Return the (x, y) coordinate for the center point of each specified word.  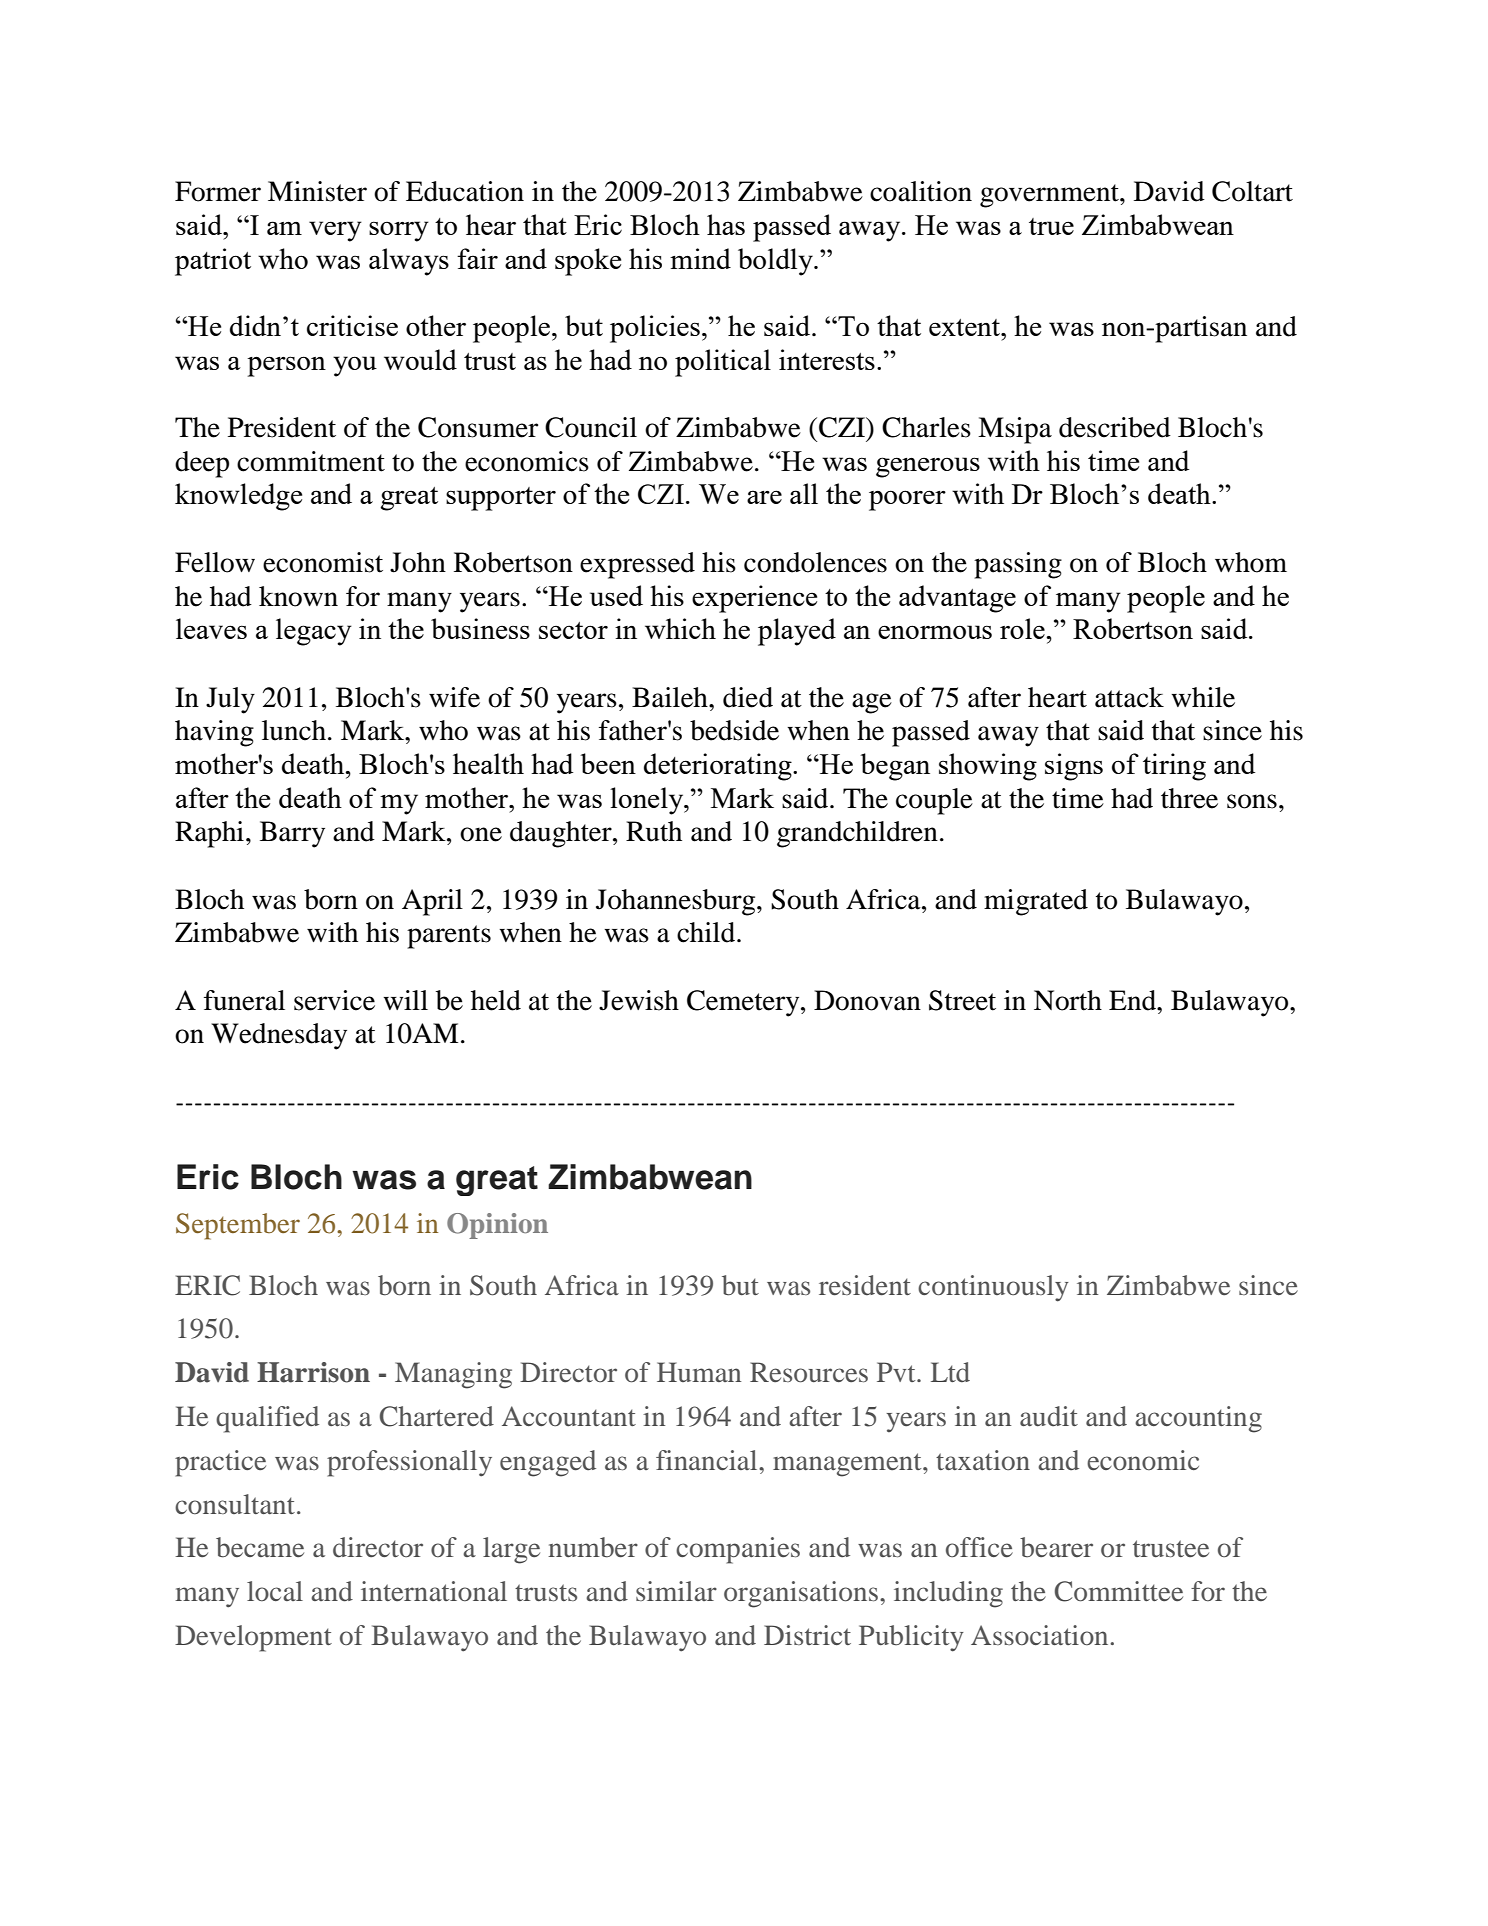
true (1051, 226)
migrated (1036, 902)
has (726, 224)
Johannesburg (677, 902)
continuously (993, 1288)
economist (323, 562)
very (335, 231)
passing (1018, 565)
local (275, 1591)
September (238, 1226)
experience (754, 599)
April (432, 902)
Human (699, 1372)
